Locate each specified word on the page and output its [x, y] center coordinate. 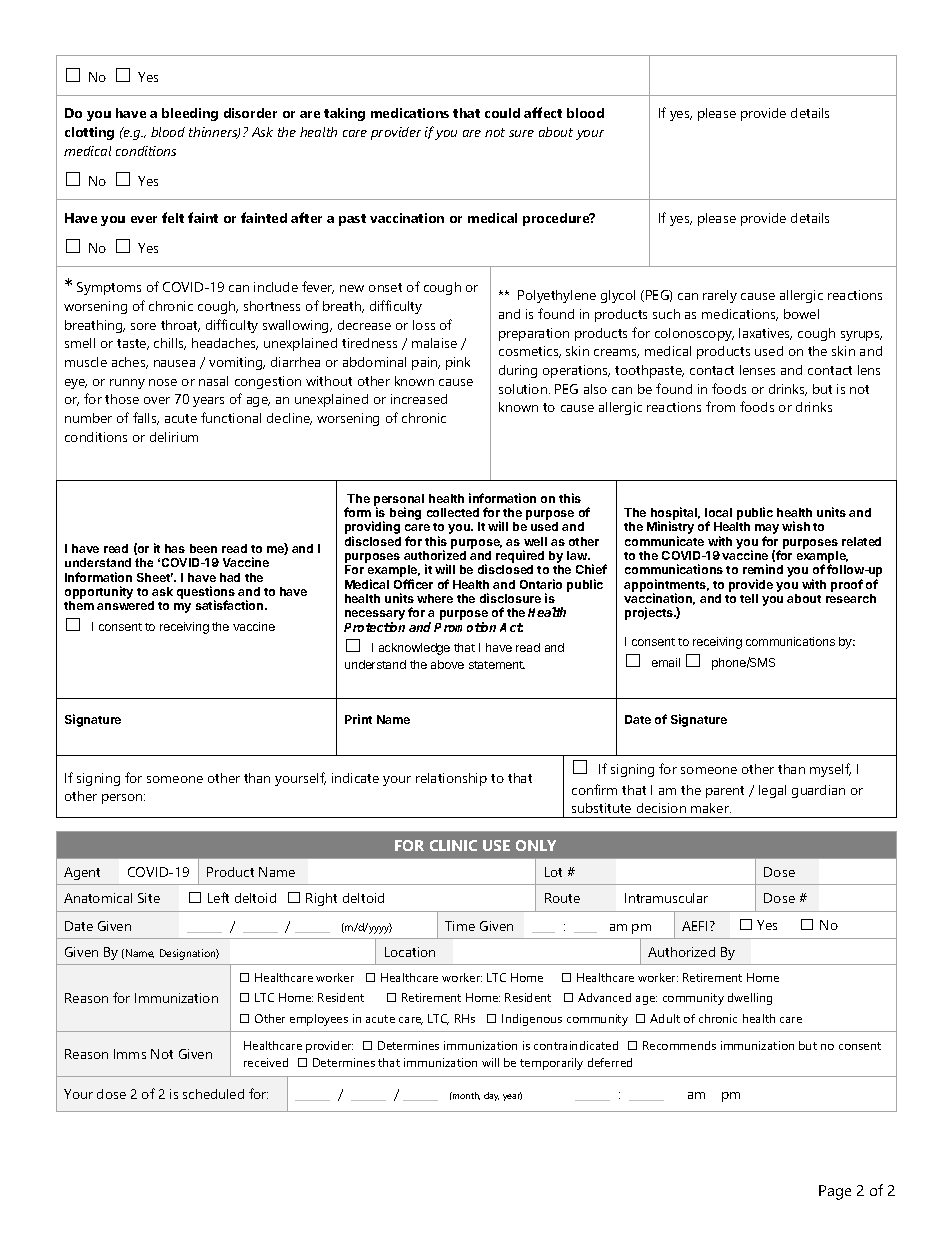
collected [453, 512]
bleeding [190, 114]
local [718, 512]
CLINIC [453, 845]
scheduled [213, 1094]
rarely [720, 296]
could [502, 113]
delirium [174, 437]
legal [772, 791]
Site [149, 898]
